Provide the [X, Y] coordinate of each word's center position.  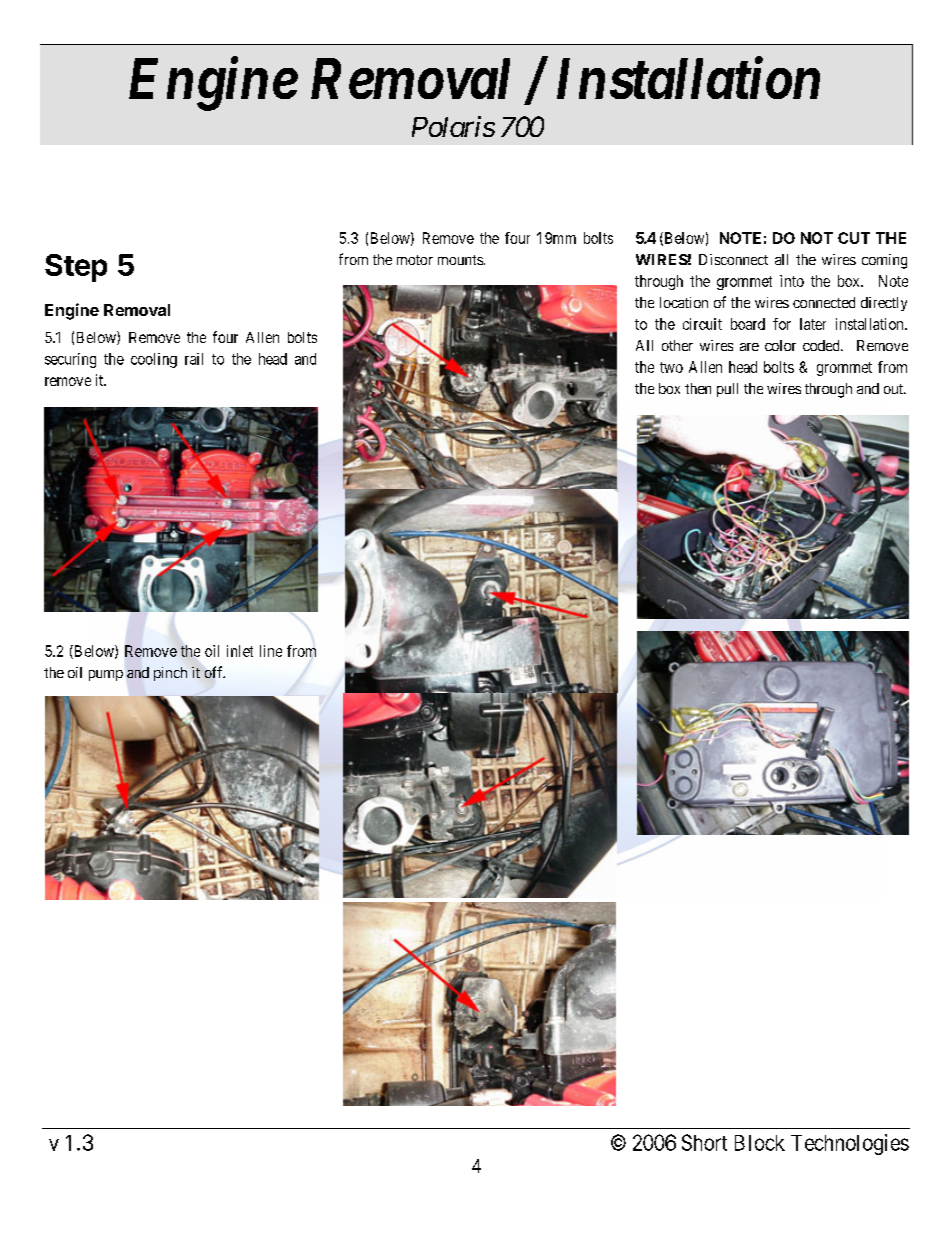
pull [727, 390]
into [792, 281]
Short [704, 1142]
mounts [460, 260]
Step [76, 268]
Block [760, 1143]
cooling [154, 360]
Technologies [850, 1144]
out [894, 389]
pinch [170, 674]
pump [106, 675]
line [271, 651]
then [698, 388]
